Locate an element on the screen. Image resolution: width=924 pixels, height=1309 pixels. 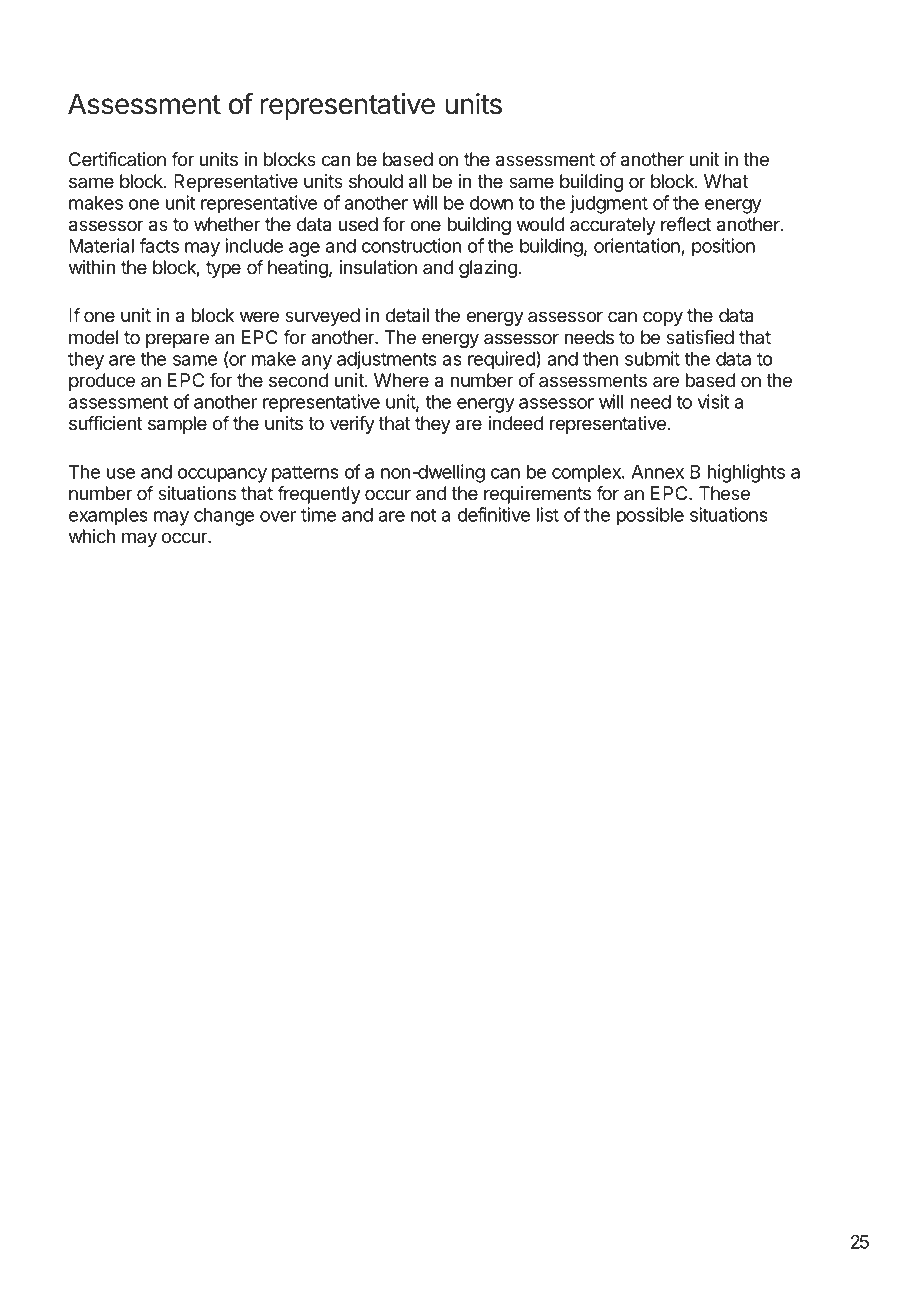
prepare is located at coordinates (177, 340).
